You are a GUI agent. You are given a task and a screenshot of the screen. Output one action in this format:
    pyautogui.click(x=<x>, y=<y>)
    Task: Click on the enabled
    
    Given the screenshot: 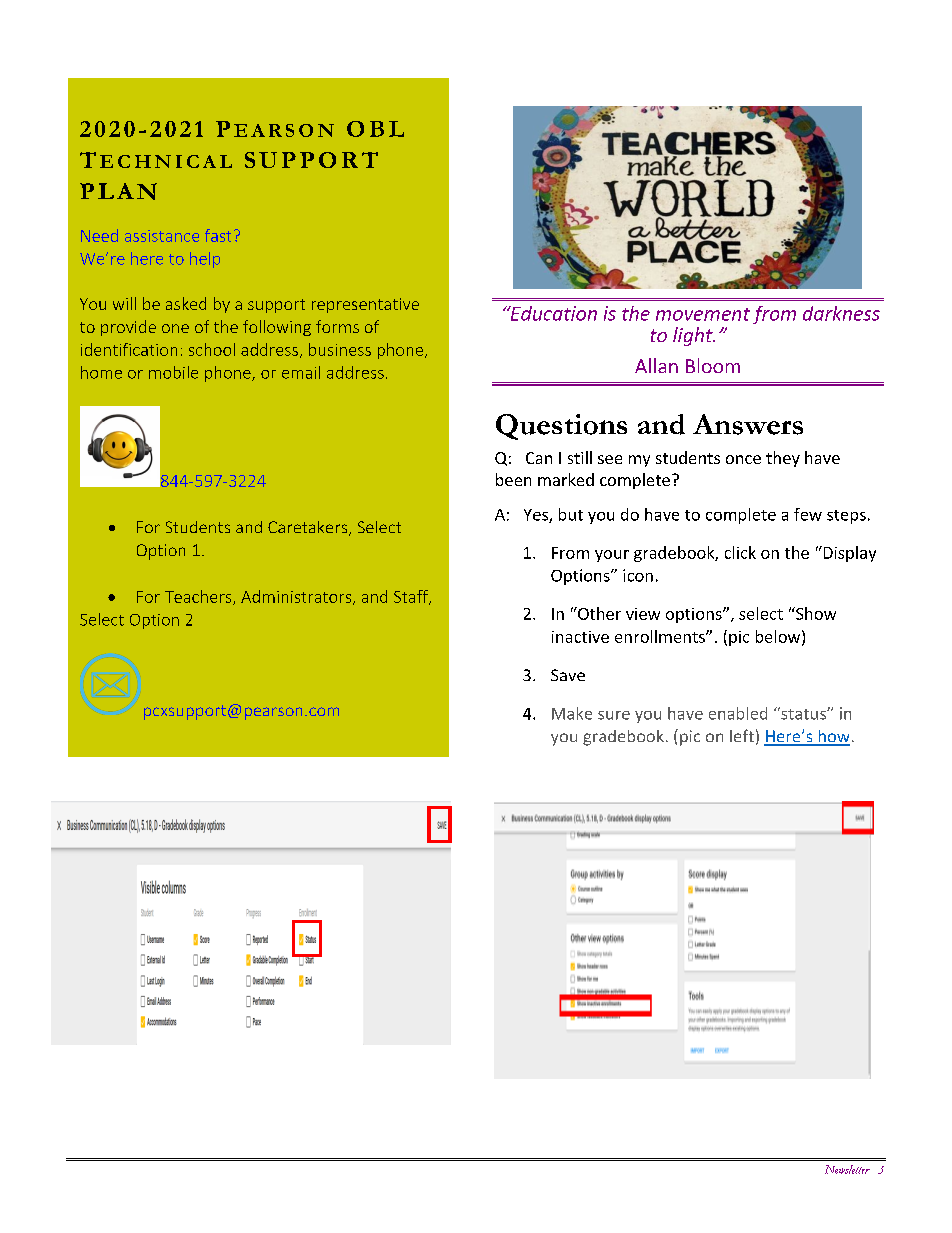 What is the action you would take?
    pyautogui.click(x=738, y=713)
